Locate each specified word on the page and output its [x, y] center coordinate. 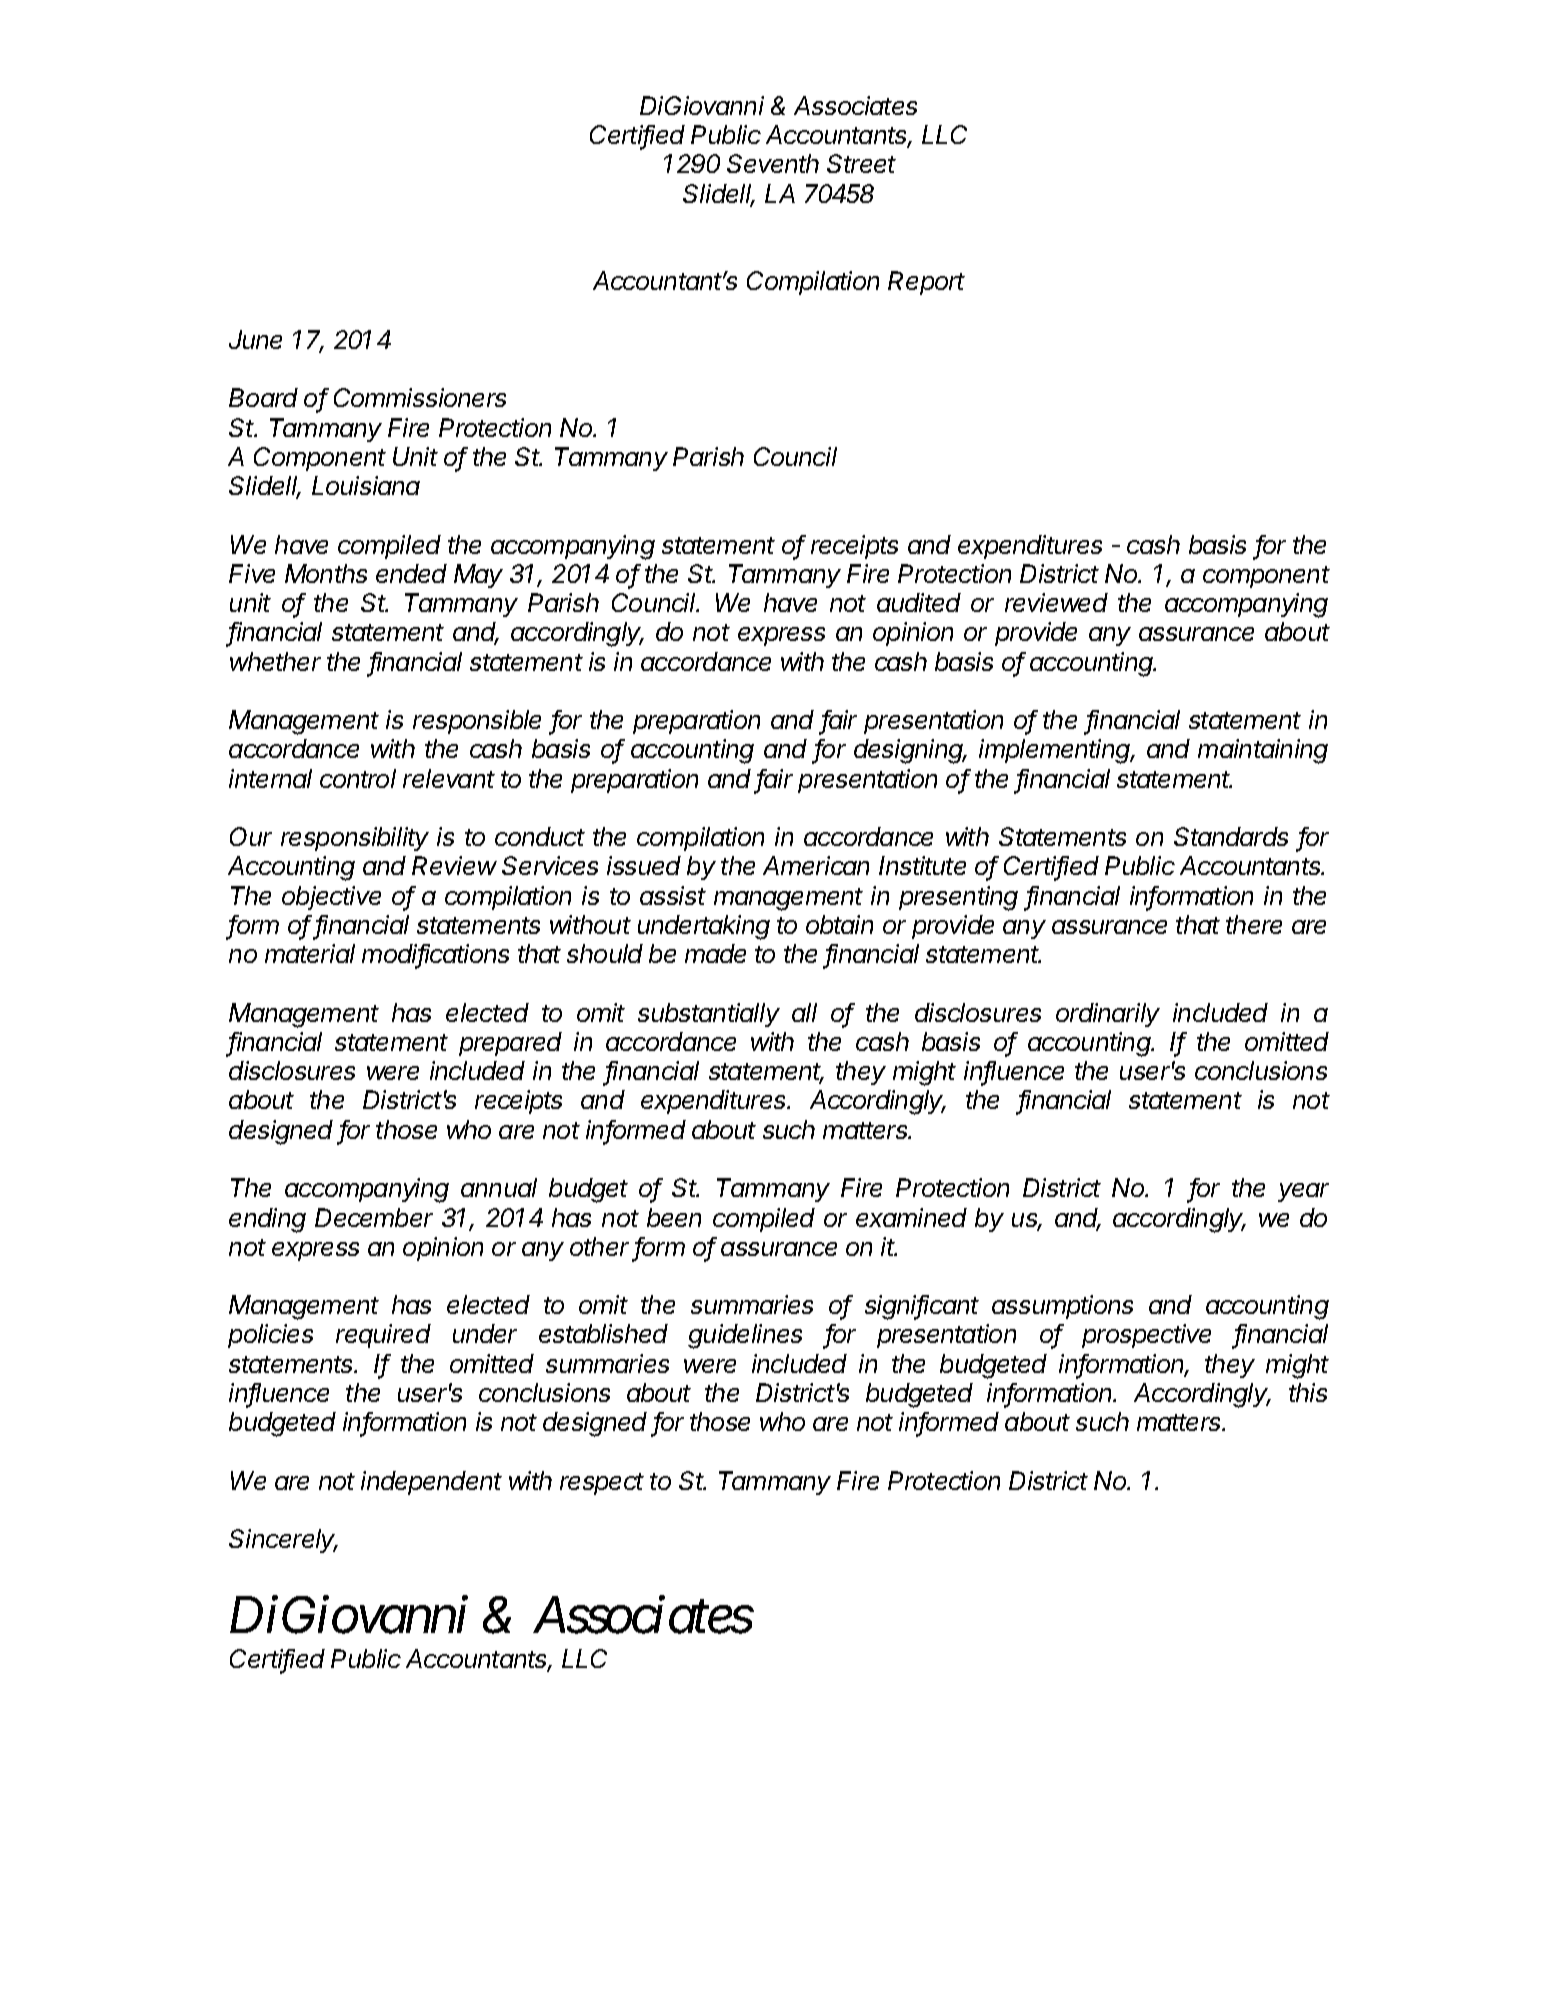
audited [919, 602]
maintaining [1263, 751]
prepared [510, 1044]
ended [411, 573]
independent [431, 1483]
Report [926, 283]
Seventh [773, 163]
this [1308, 1392]
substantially [709, 1015]
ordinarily [1108, 1015]
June [255, 339]
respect [602, 1484]
